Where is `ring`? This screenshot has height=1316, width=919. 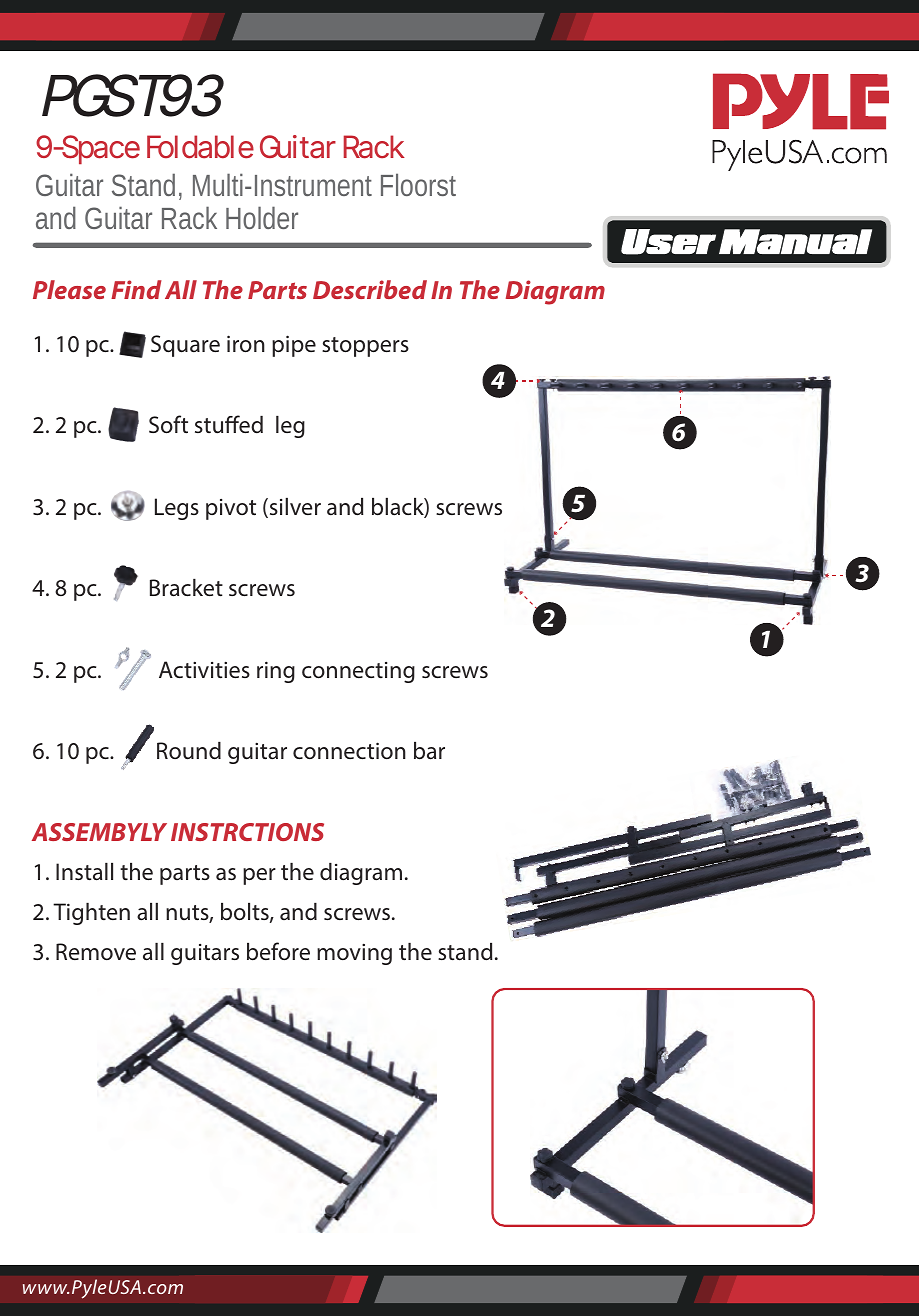 ring is located at coordinates (276, 672).
